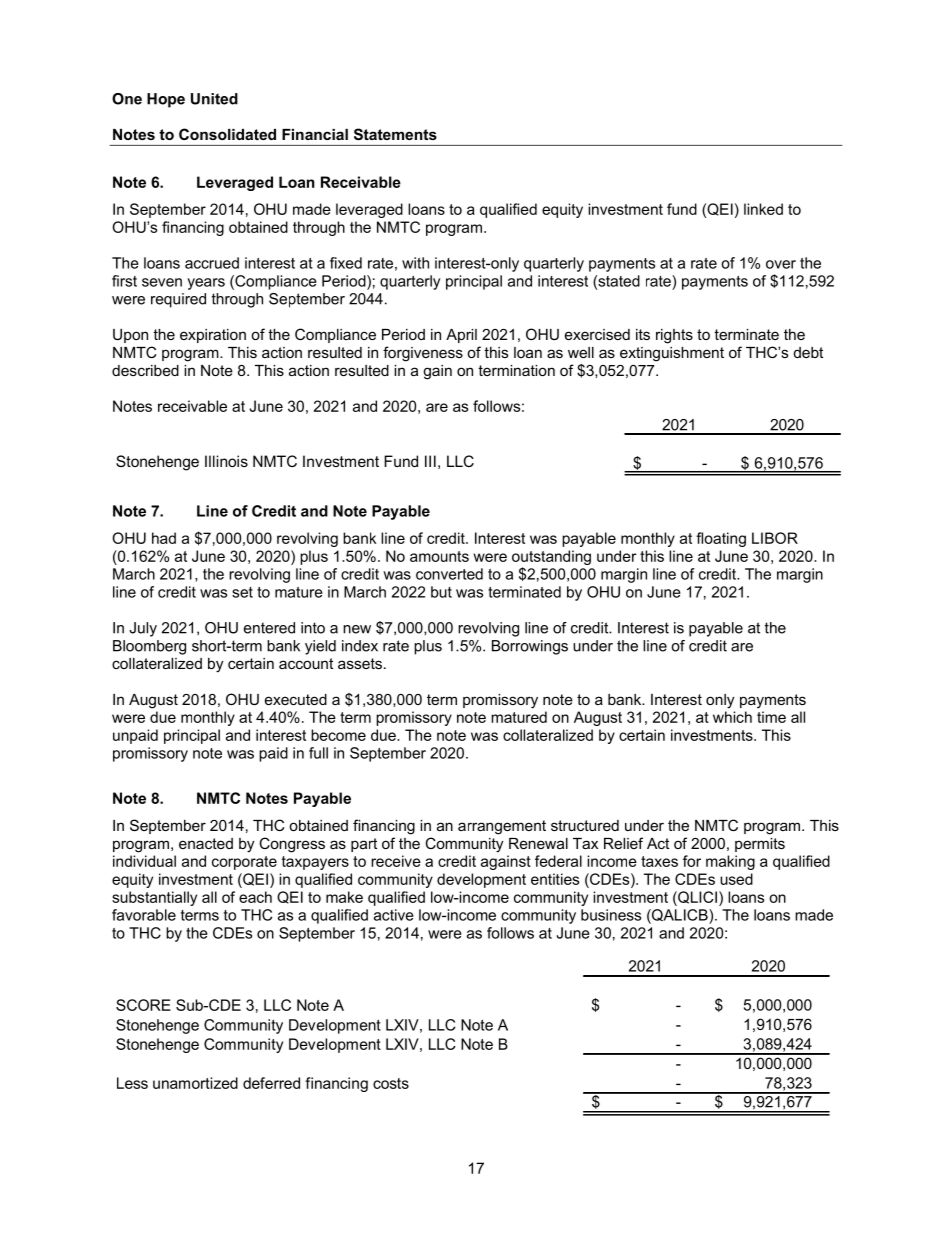  I want to click on Consolidated, so click(227, 134).
